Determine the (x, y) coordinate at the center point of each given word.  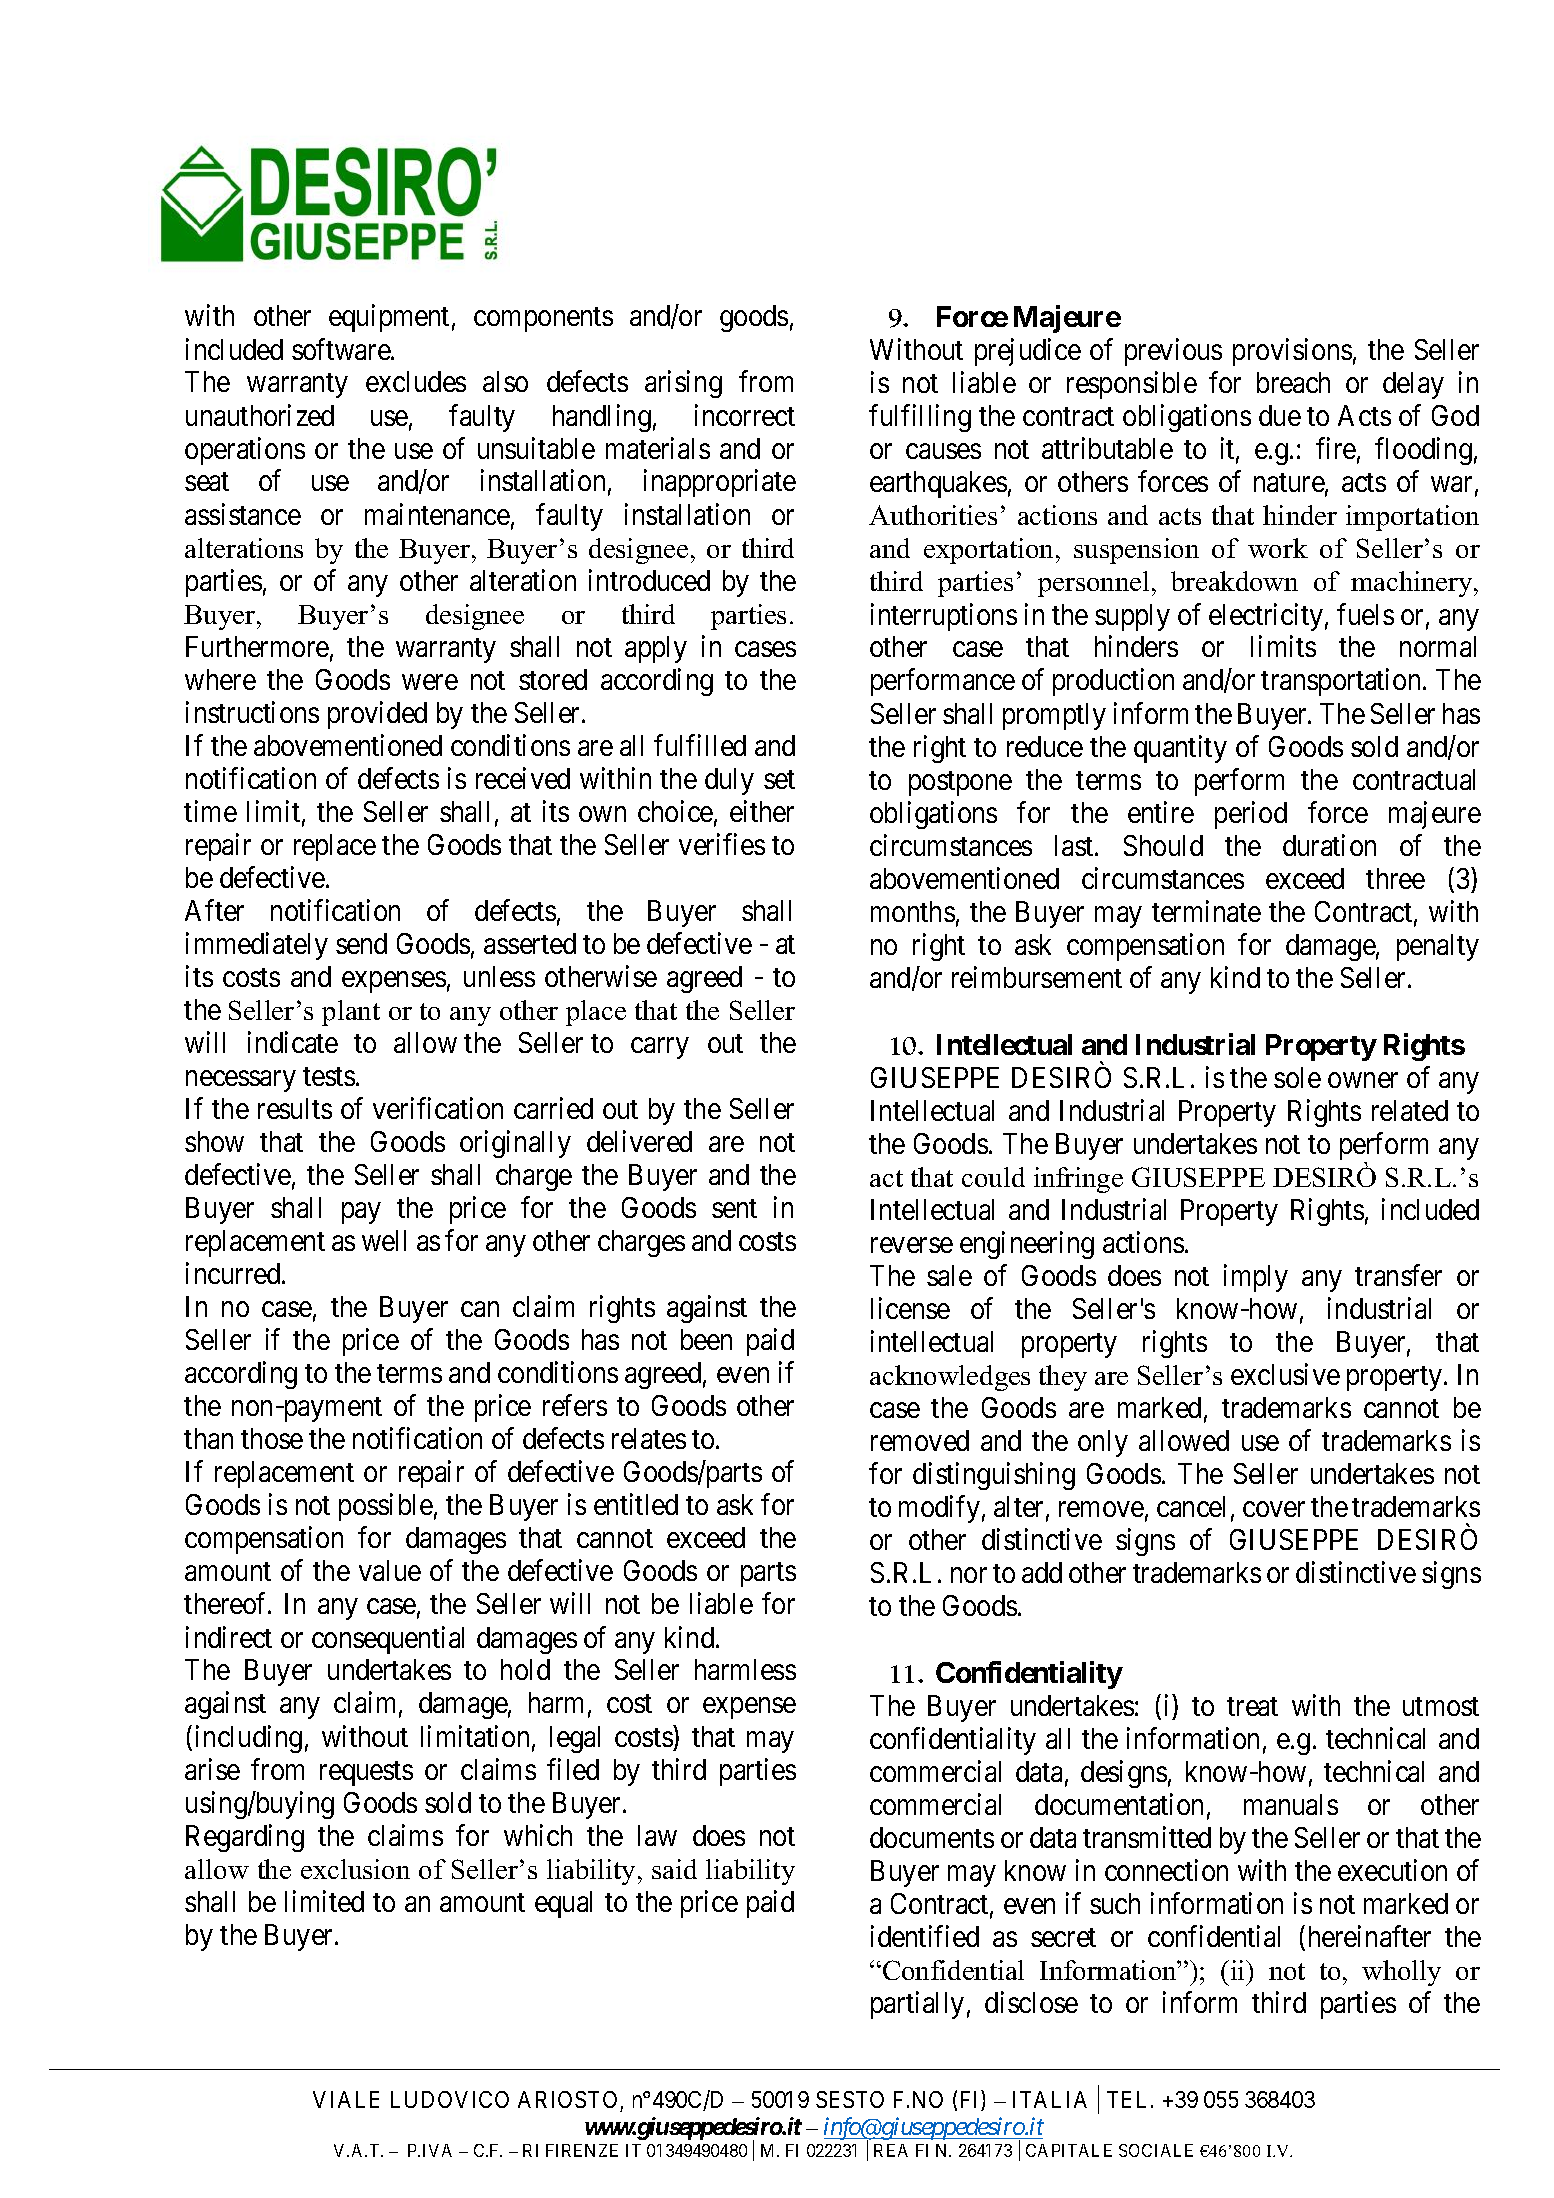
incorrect (745, 415)
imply (1256, 1278)
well (384, 1240)
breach (1293, 382)
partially (917, 2005)
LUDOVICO (450, 2099)
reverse (912, 1245)
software (342, 349)
